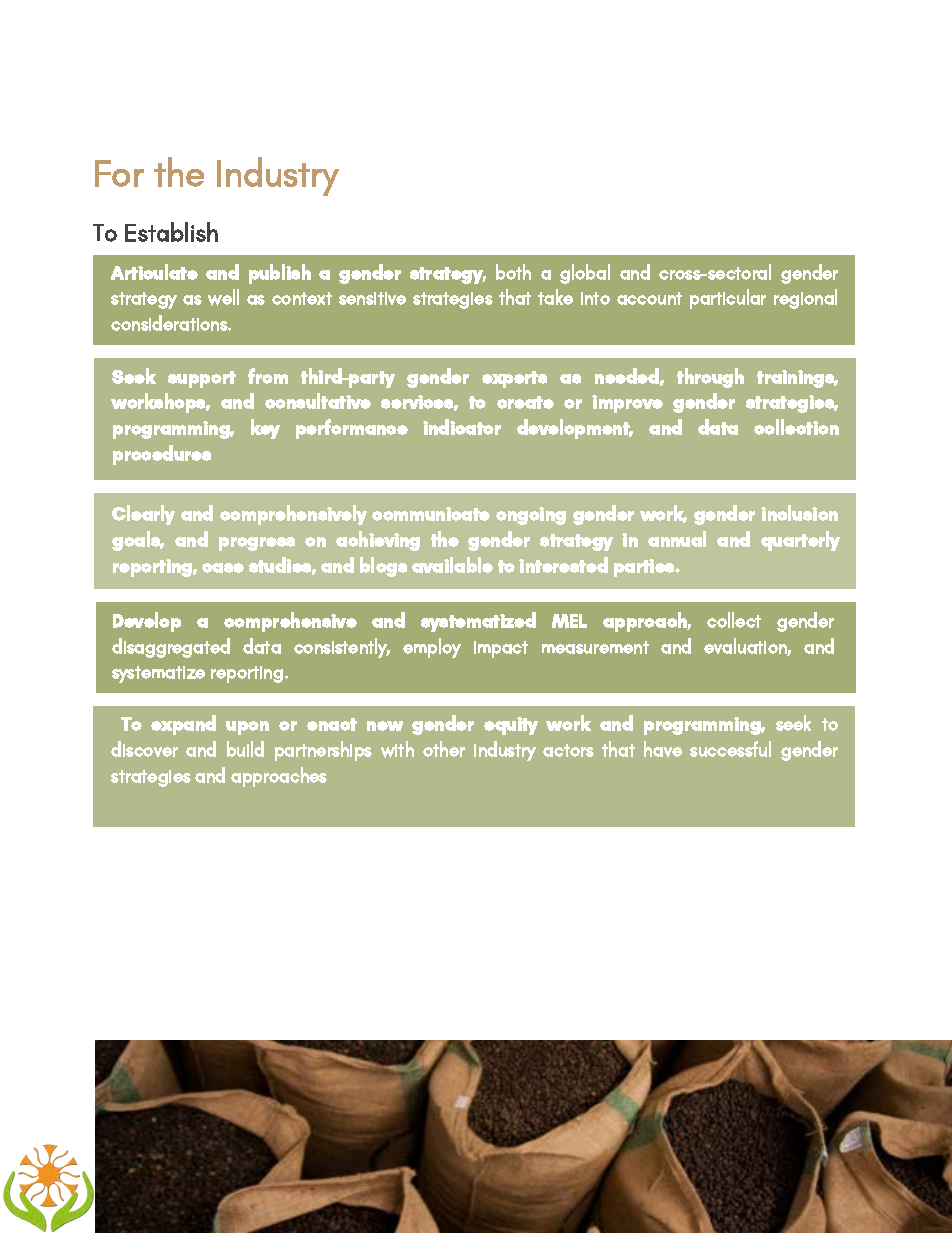 This page has height=1233, width=952. I want to click on equity, so click(511, 726).
